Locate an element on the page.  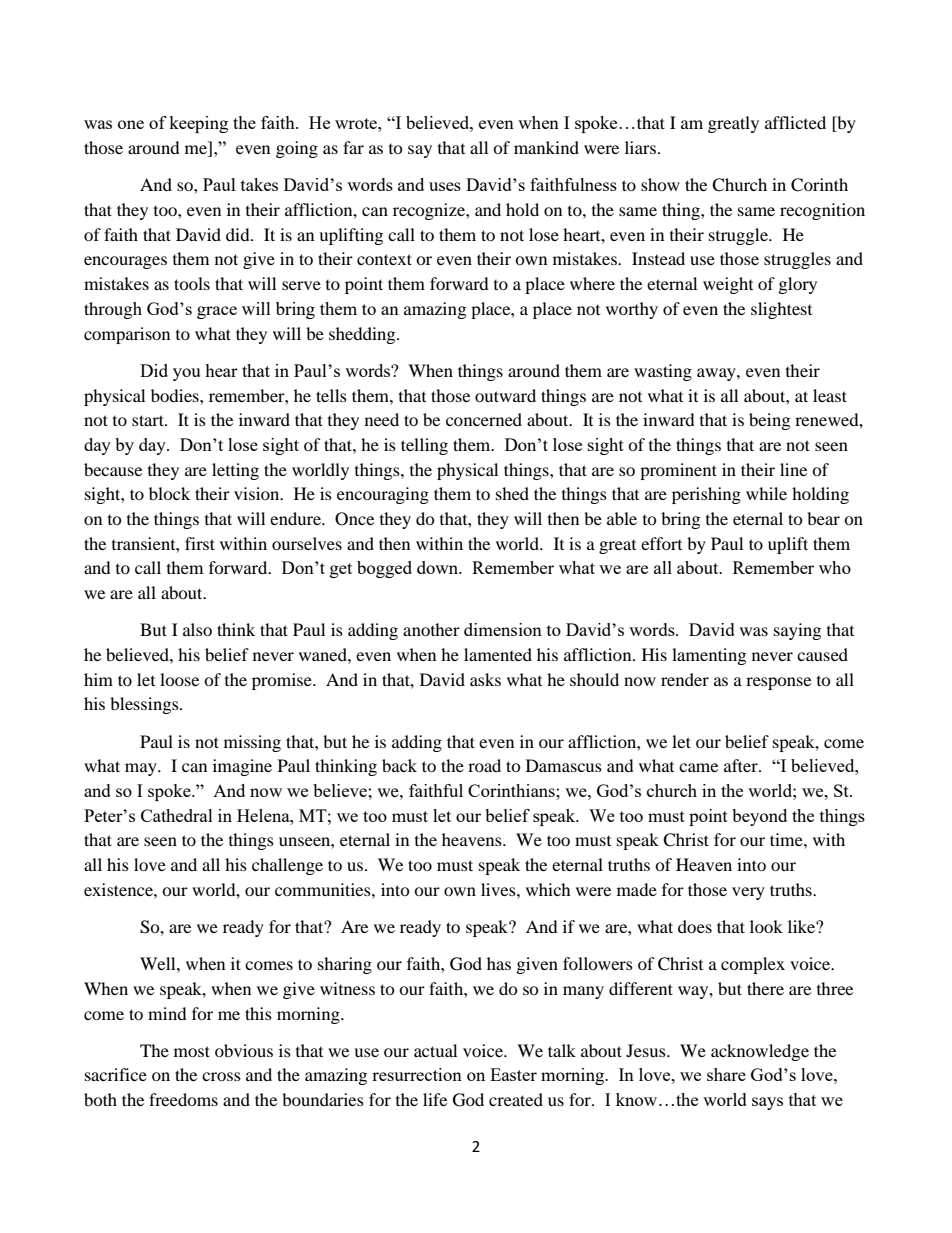
beyond is located at coordinates (759, 817).
